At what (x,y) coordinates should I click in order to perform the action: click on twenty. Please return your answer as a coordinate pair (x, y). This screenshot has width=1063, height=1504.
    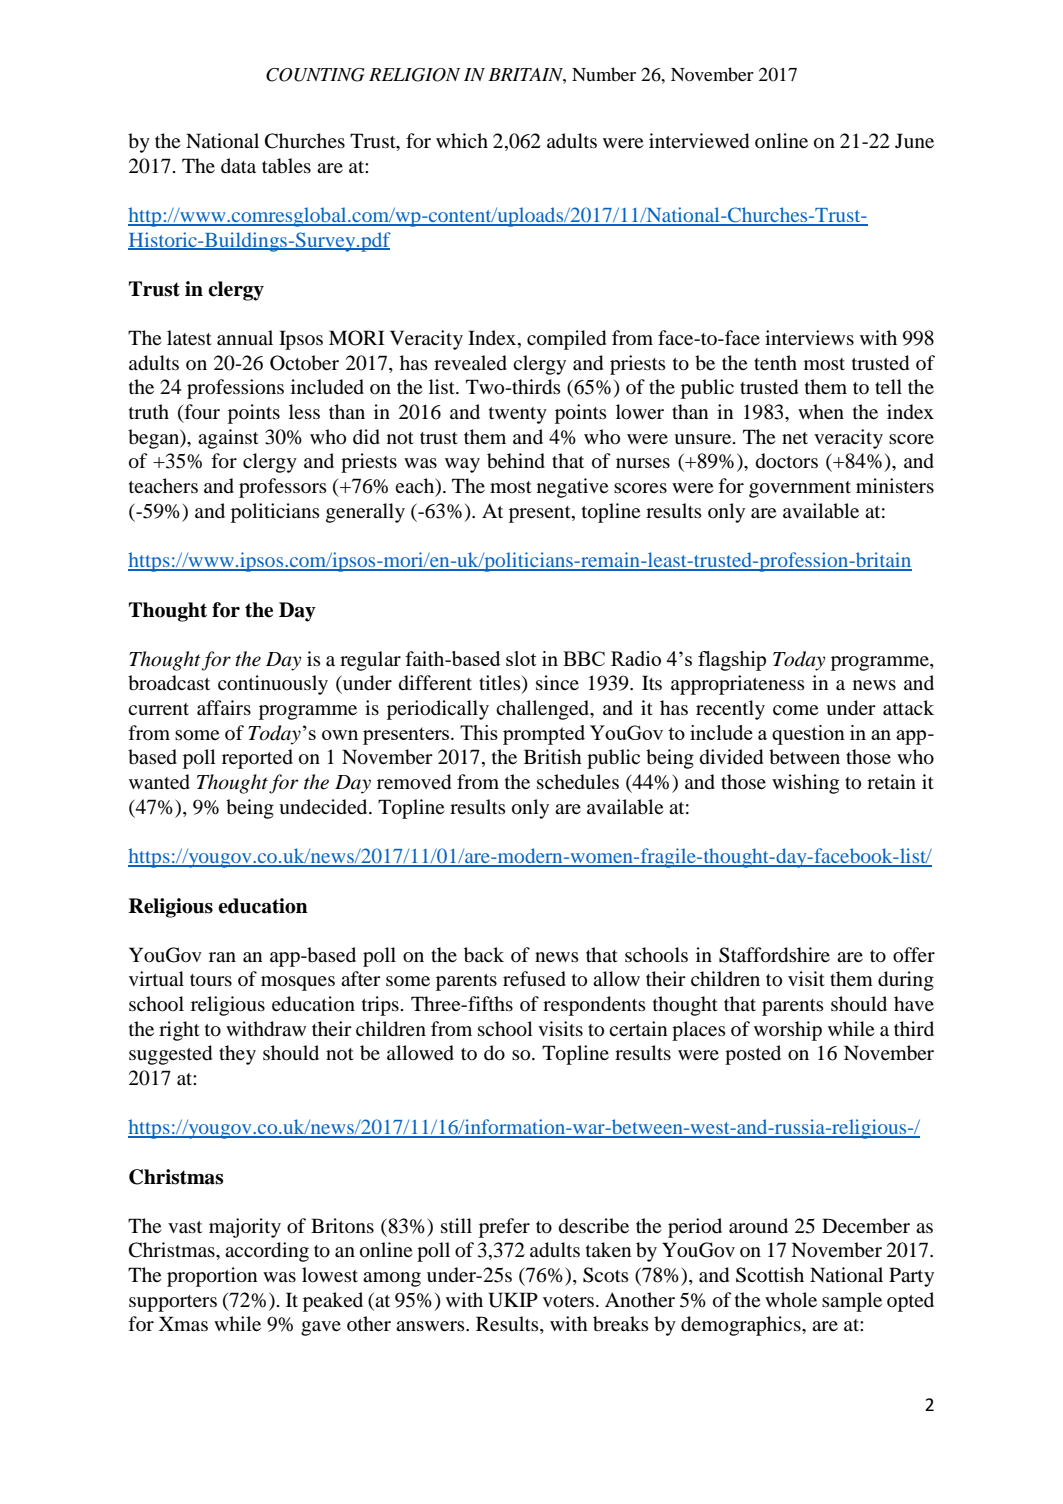
    Looking at the image, I should click on (518, 415).
